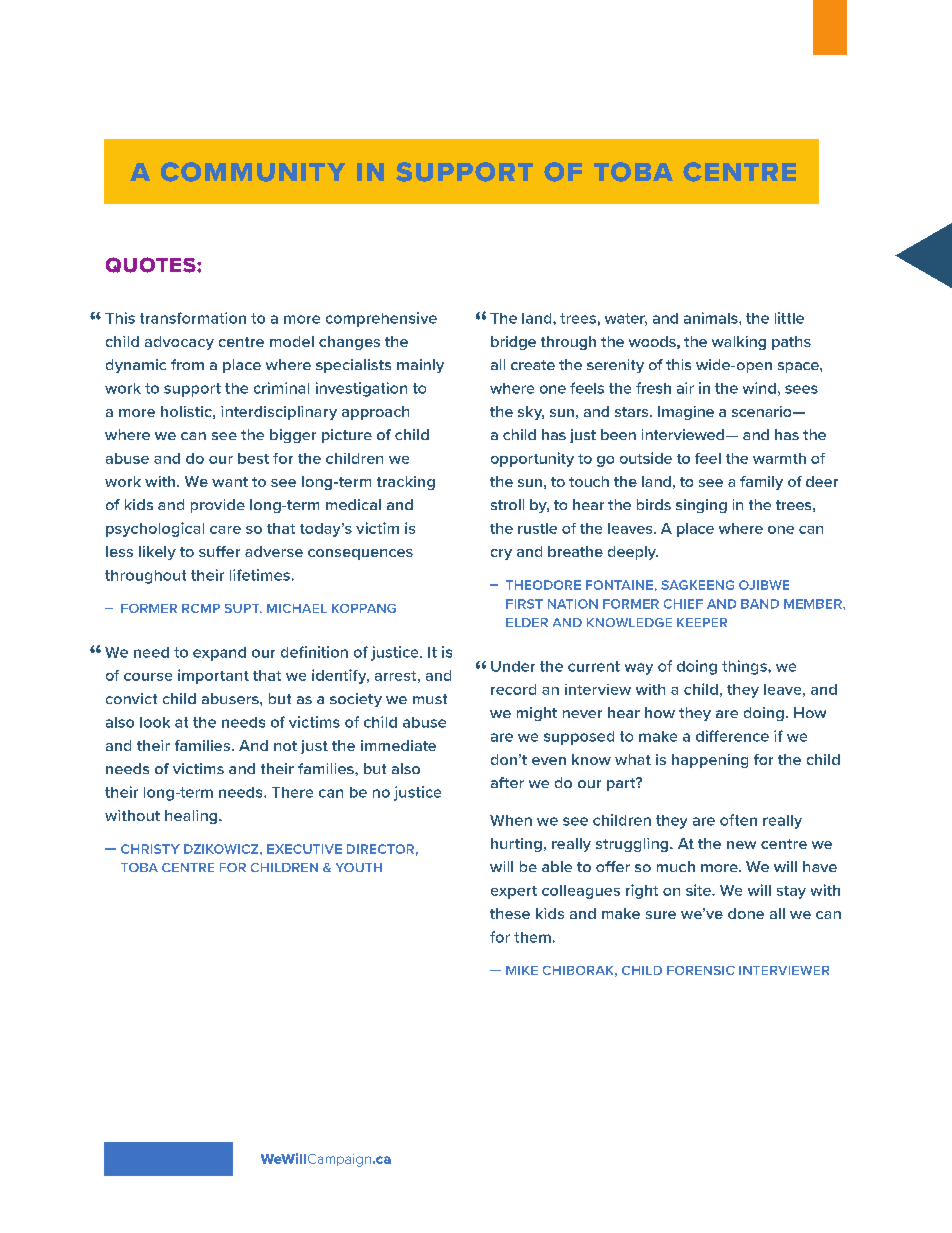 This screenshot has height=1233, width=952. What do you see at coordinates (430, 699) in the screenshot?
I see `must` at bounding box center [430, 699].
